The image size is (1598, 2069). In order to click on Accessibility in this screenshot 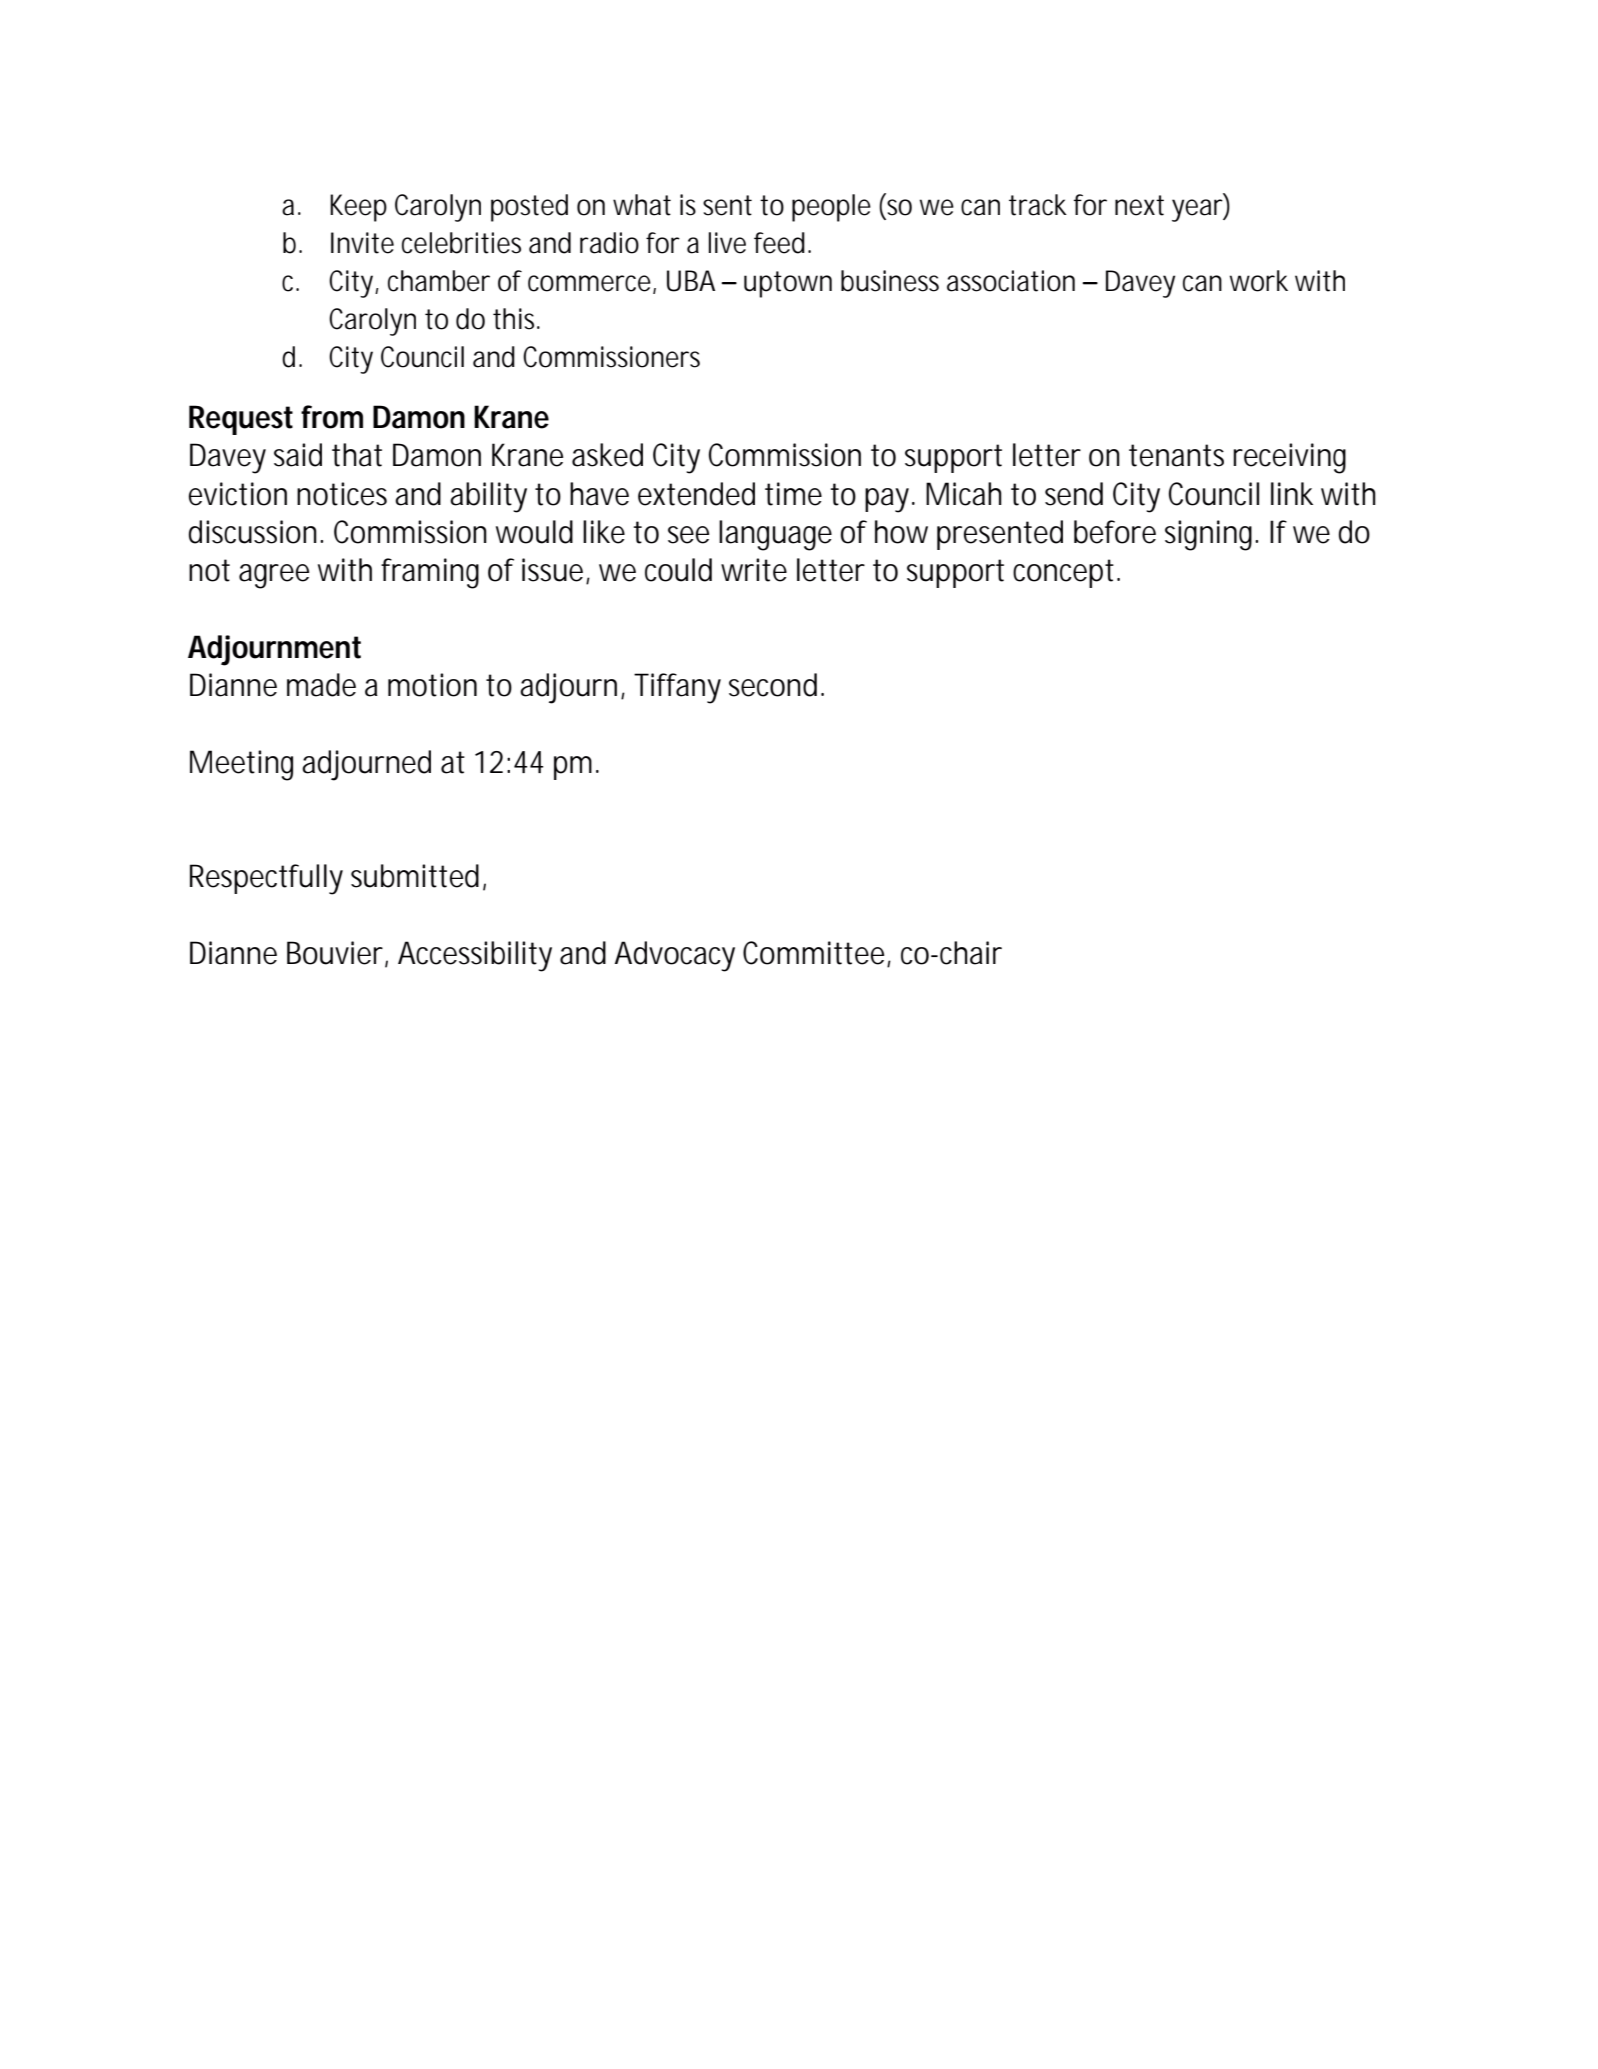, I will do `click(475, 956)`.
